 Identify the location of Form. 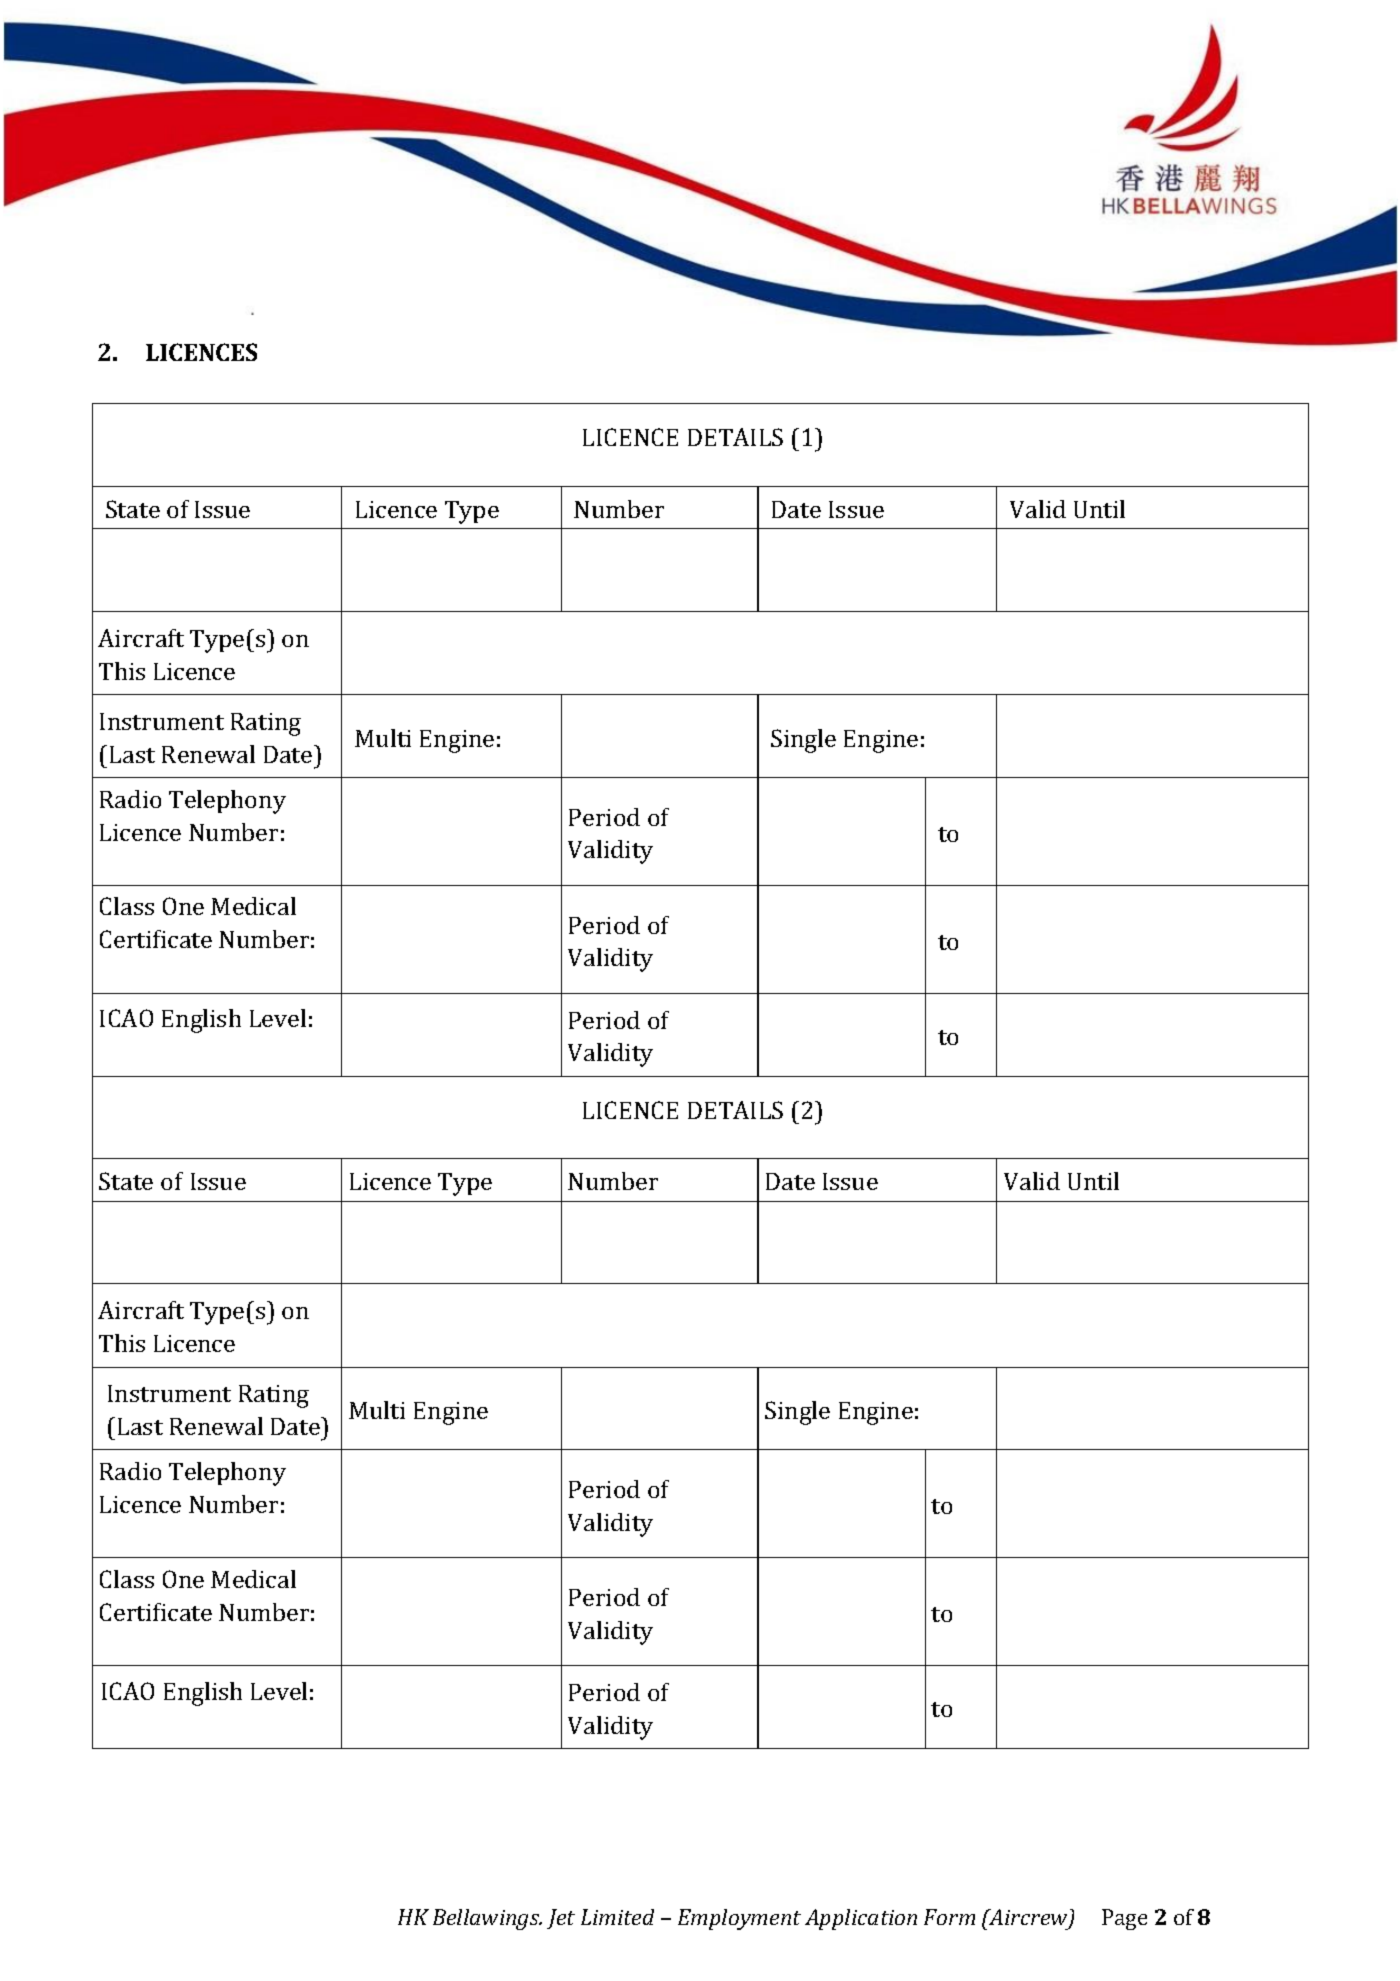
(949, 1917).
